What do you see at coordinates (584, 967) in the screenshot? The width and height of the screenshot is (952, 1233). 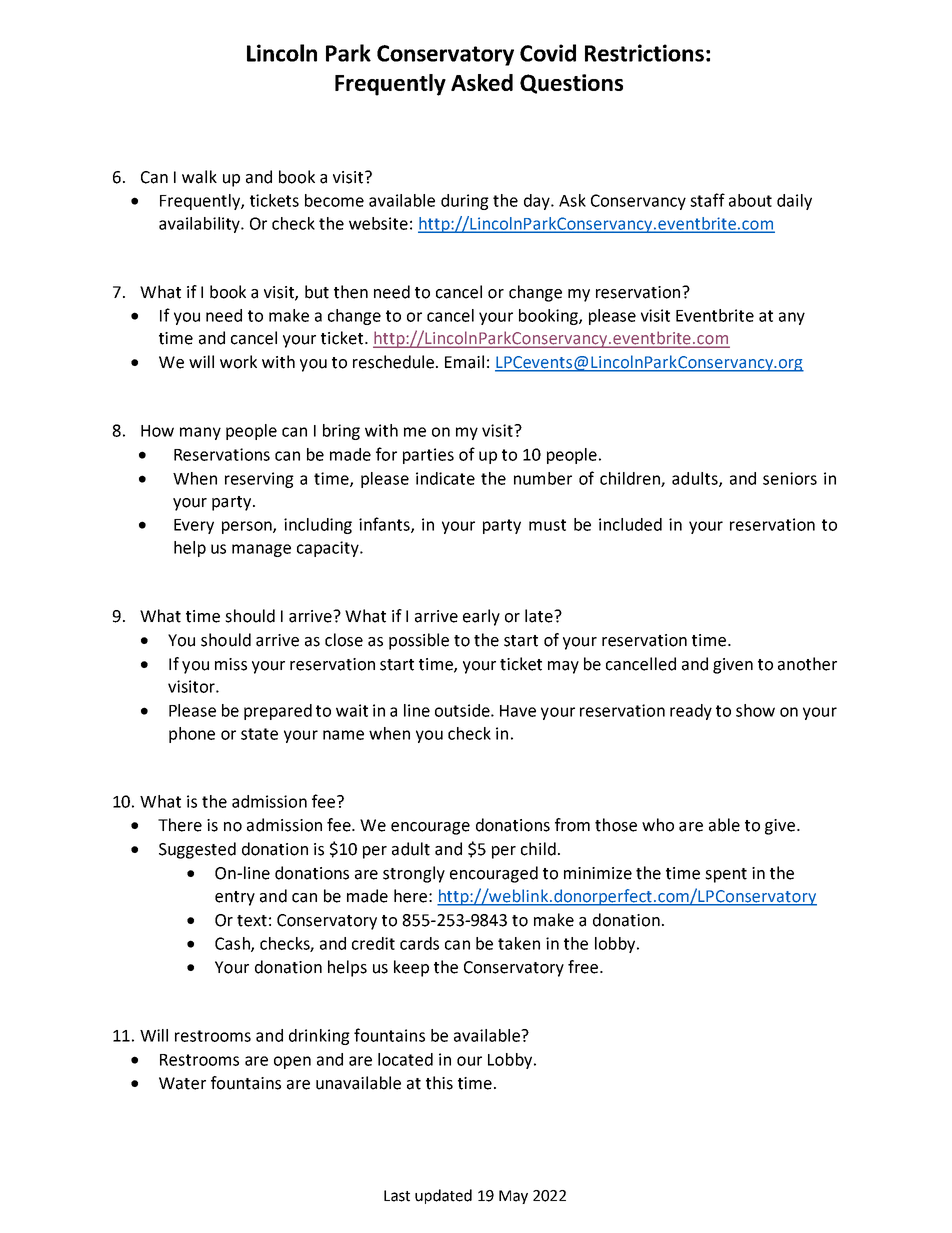 I see `free` at bounding box center [584, 967].
